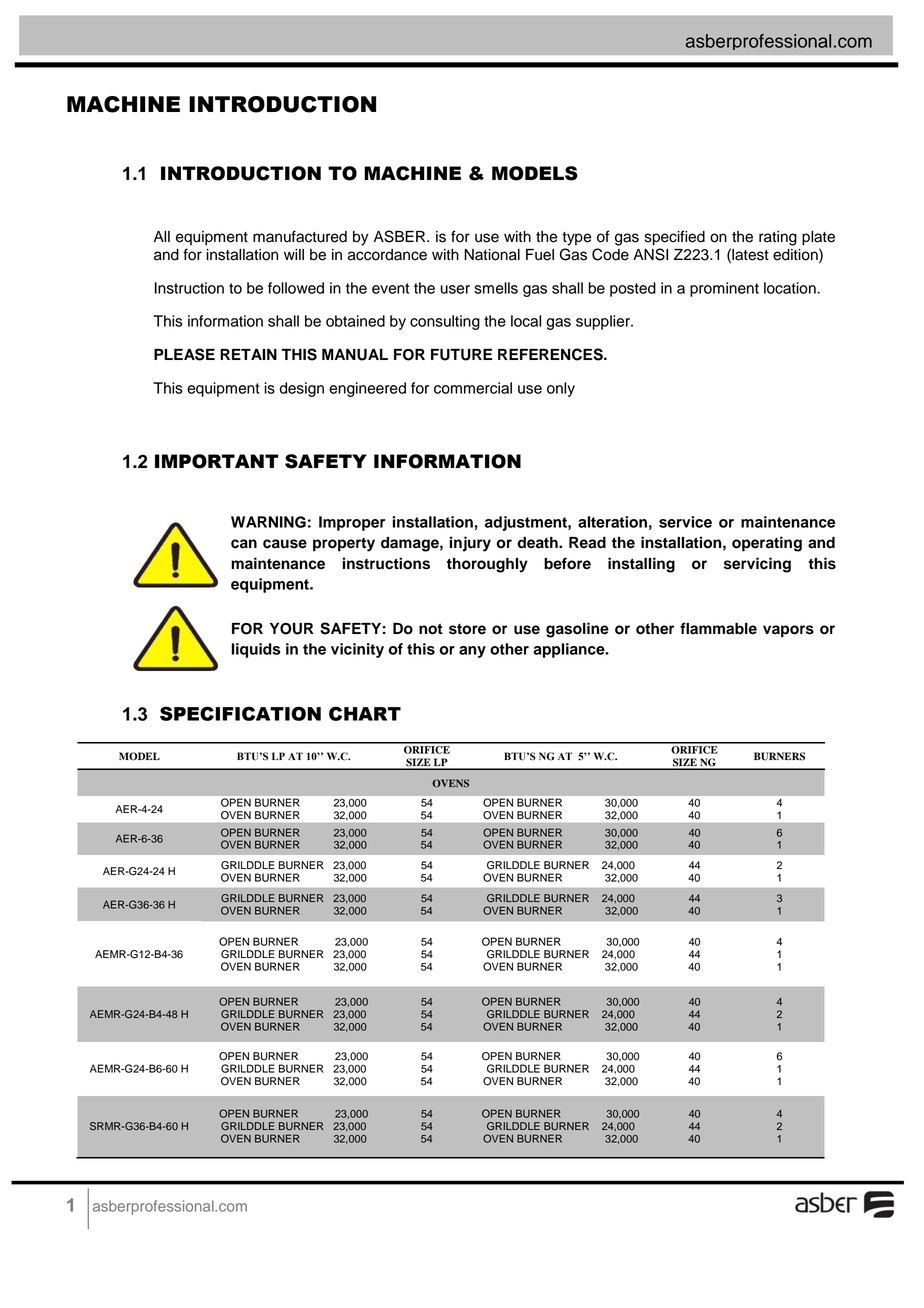 Image resolution: width=924 pixels, height=1308 pixels. Describe the element at coordinates (473, 388) in the screenshot. I see `commercial` at that location.
